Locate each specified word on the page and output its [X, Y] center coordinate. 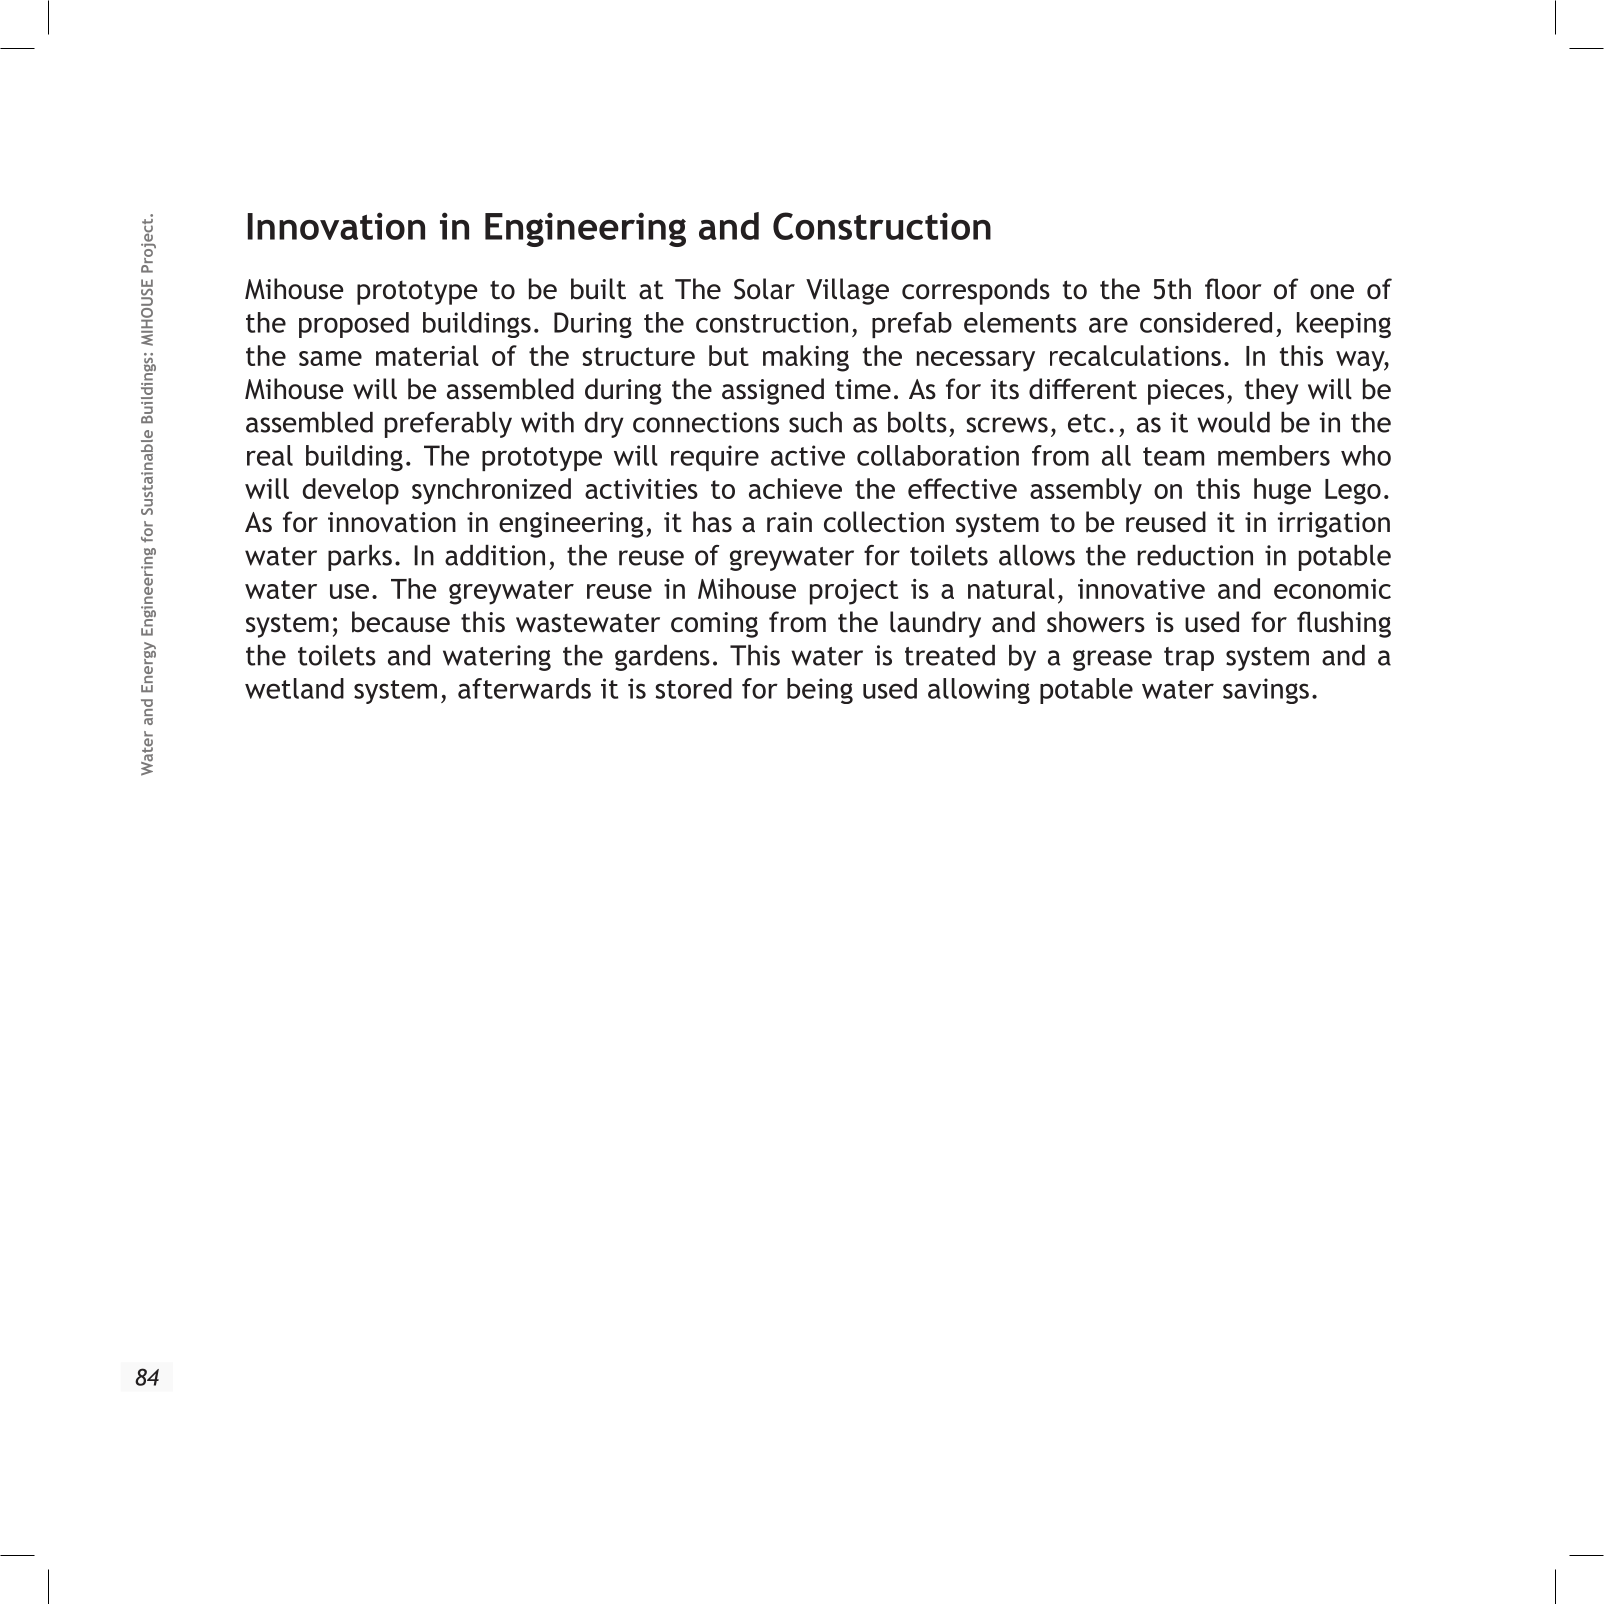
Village [847, 291]
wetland [294, 688]
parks [360, 558]
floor [1233, 289]
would [1233, 422]
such [815, 422]
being [820, 691]
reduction [1195, 555]
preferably [448, 425]
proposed [354, 325]
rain [789, 522]
